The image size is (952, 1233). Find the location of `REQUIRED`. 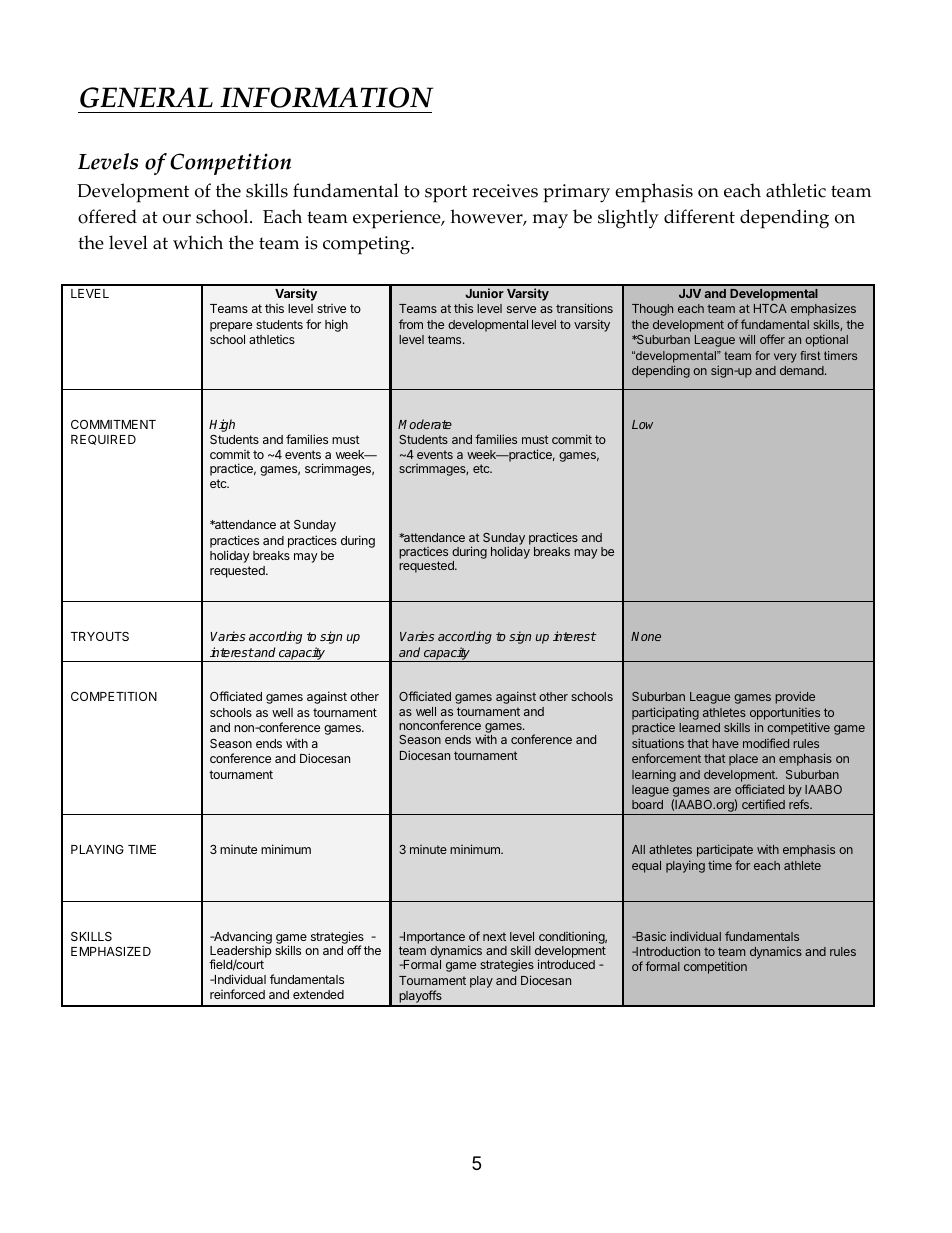

REQUIRED is located at coordinates (103, 440).
